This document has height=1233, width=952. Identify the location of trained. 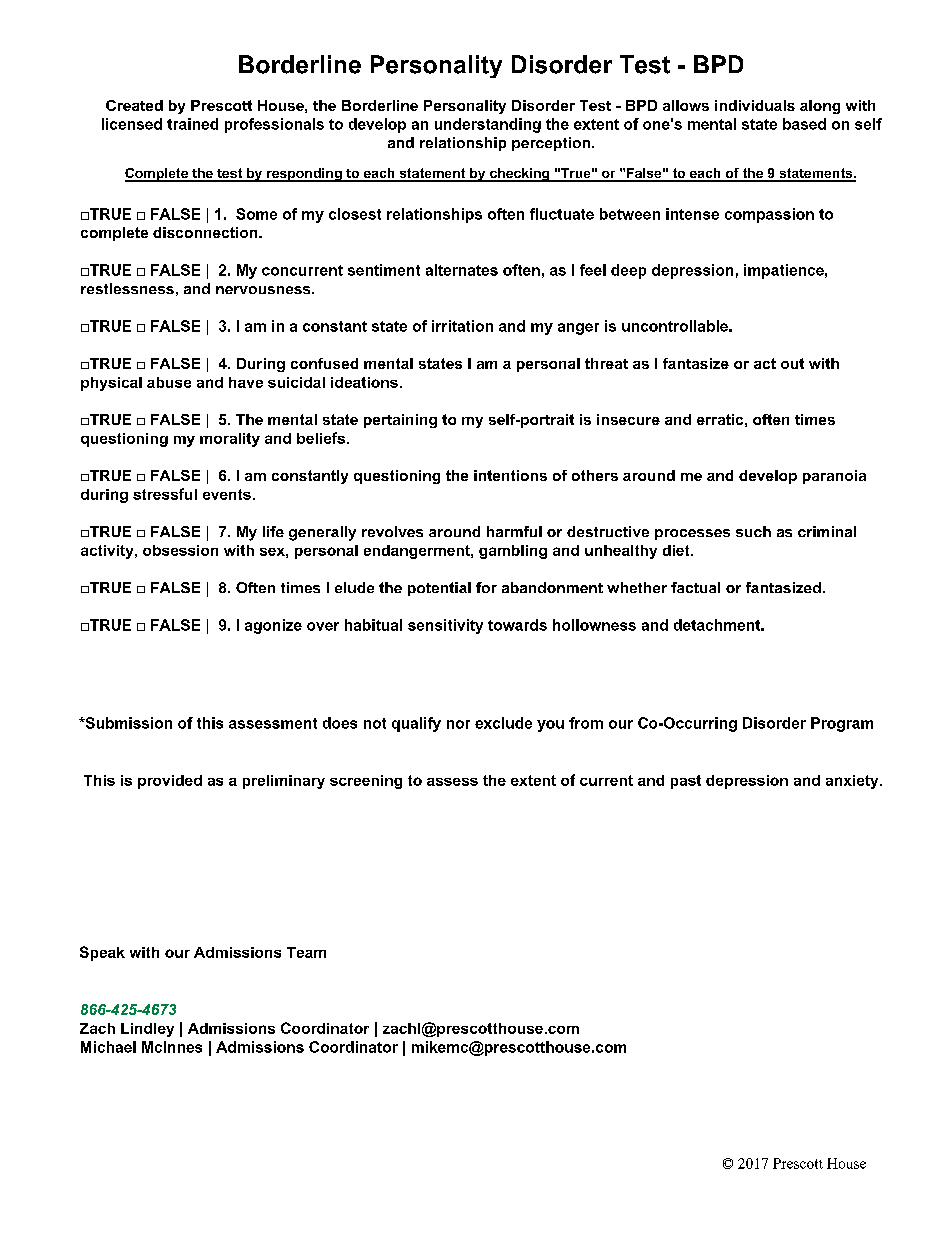
(192, 124).
